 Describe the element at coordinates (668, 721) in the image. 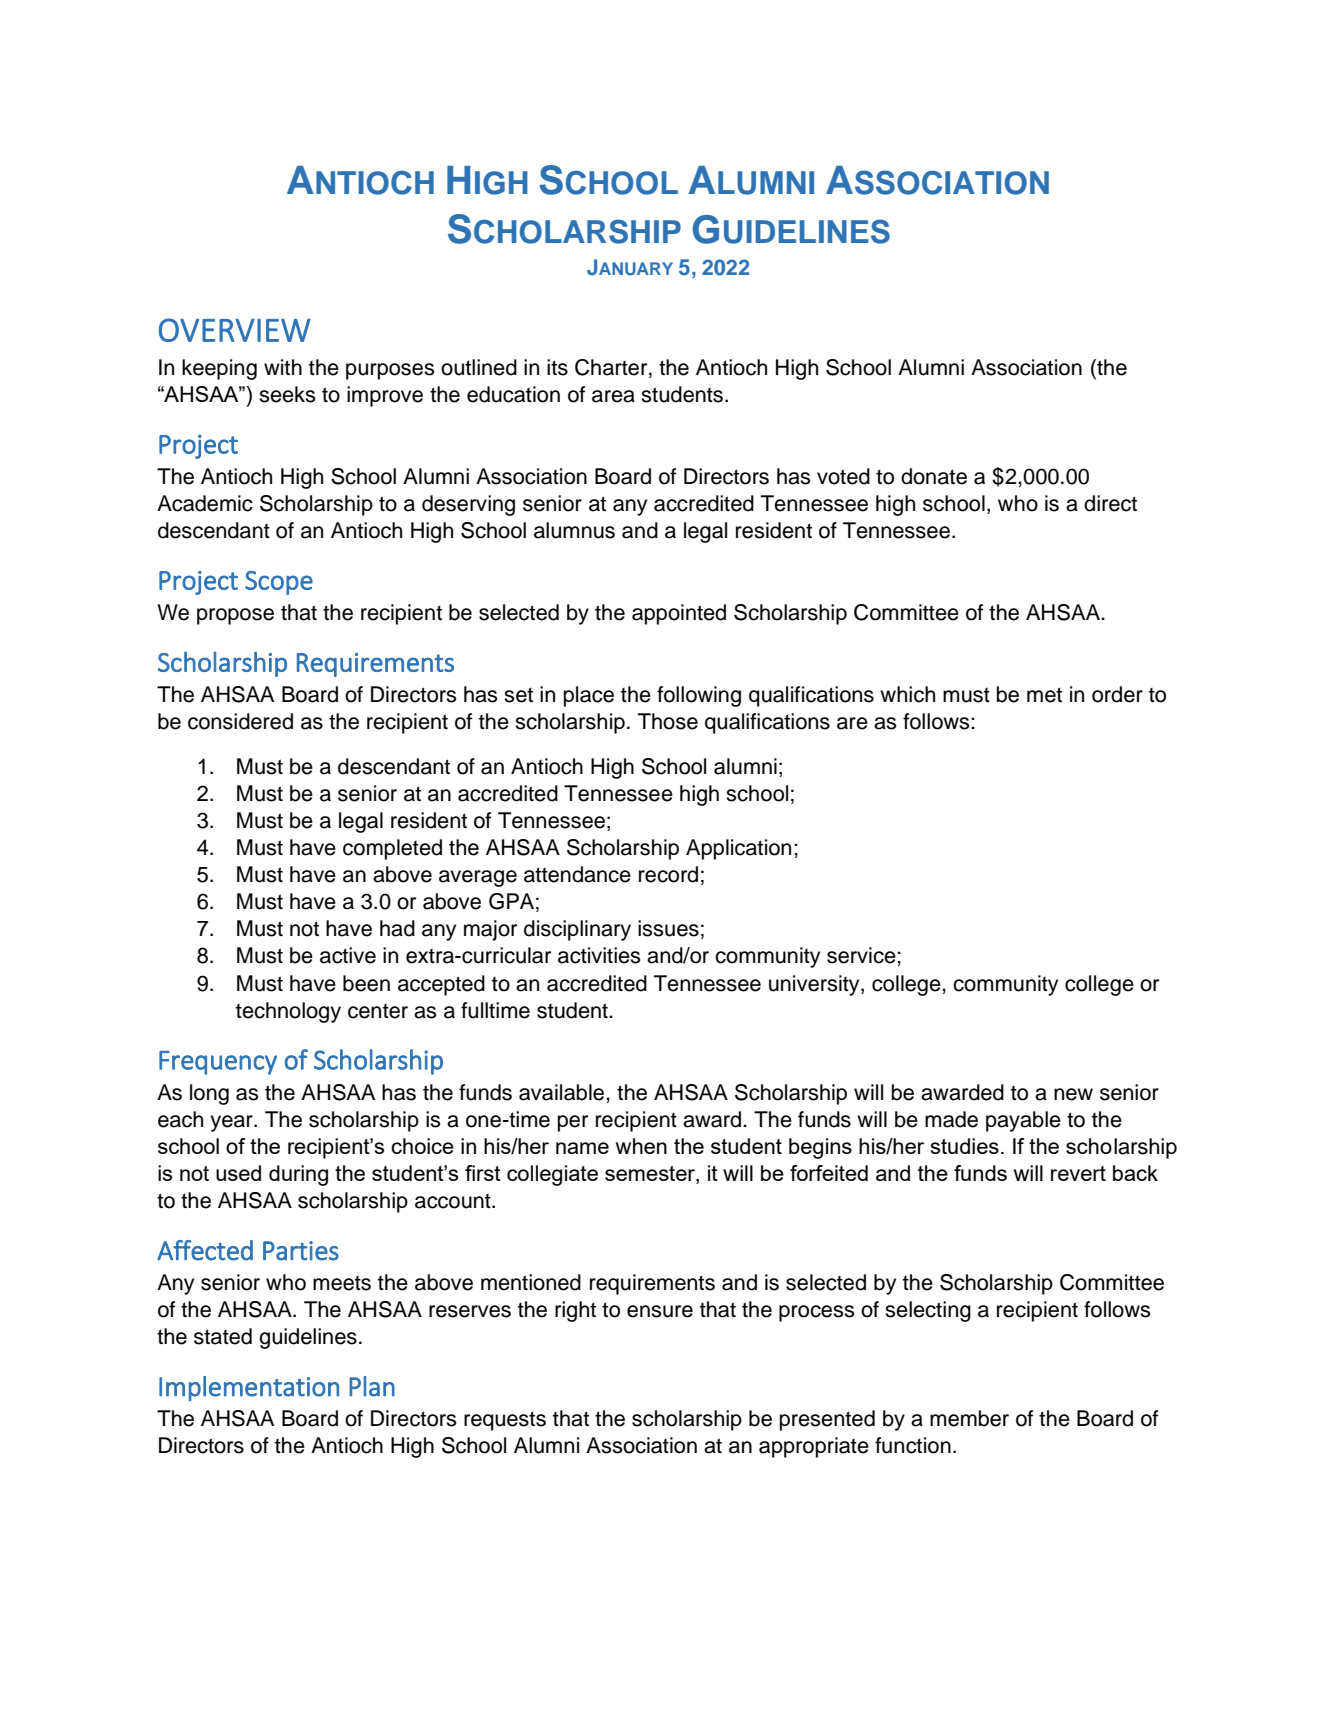

I see `Those` at that location.
